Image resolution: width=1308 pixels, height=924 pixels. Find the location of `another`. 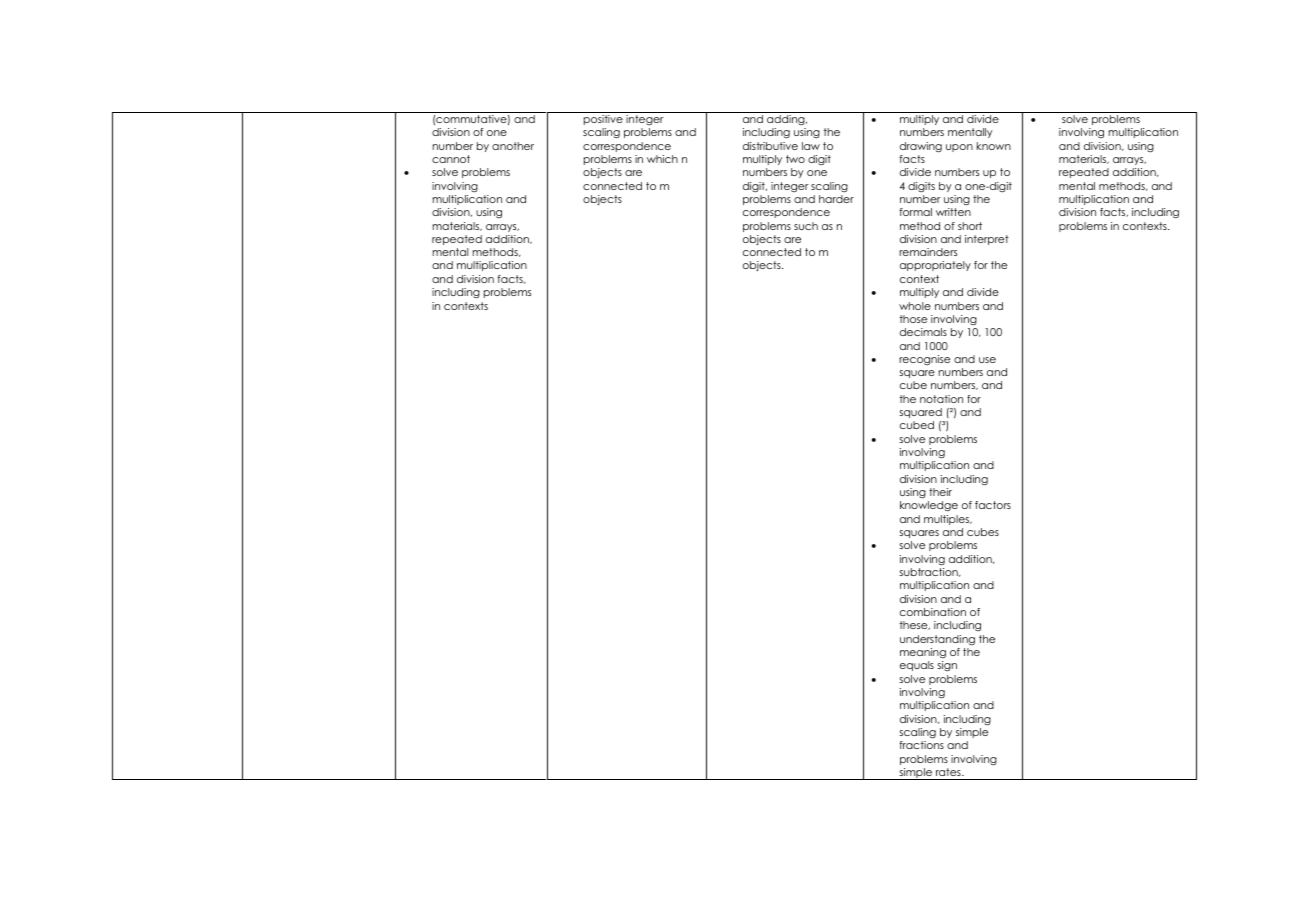

another is located at coordinates (513, 146).
